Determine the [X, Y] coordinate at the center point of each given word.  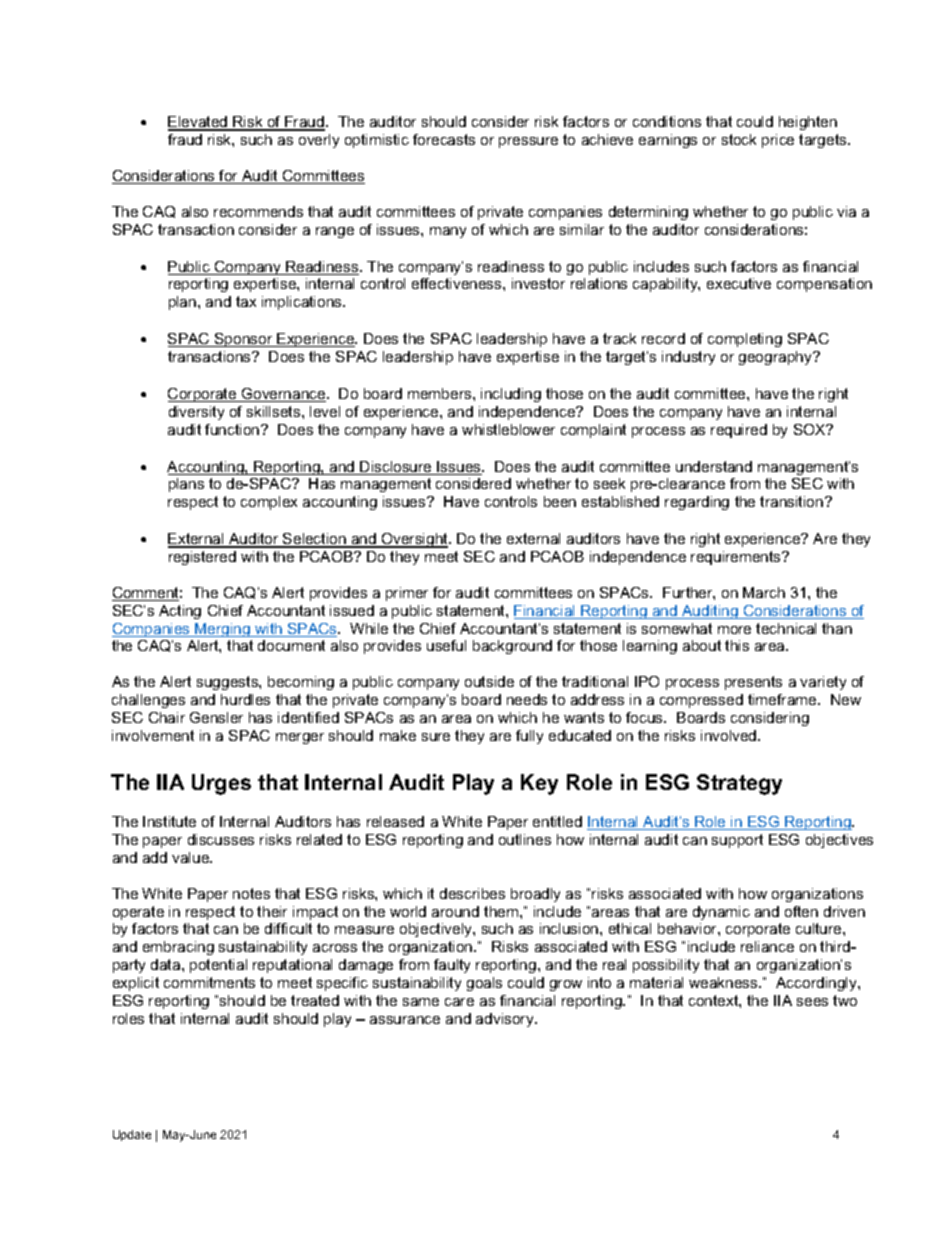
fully [529, 737]
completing [745, 340]
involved [730, 735]
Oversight [415, 540]
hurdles [245, 699]
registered [202, 558]
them [502, 911]
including [511, 395]
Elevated [199, 123]
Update [132, 1135]
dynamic [721, 913]
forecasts [444, 139]
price [778, 141]
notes [251, 893]
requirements [737, 558]
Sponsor [244, 340]
